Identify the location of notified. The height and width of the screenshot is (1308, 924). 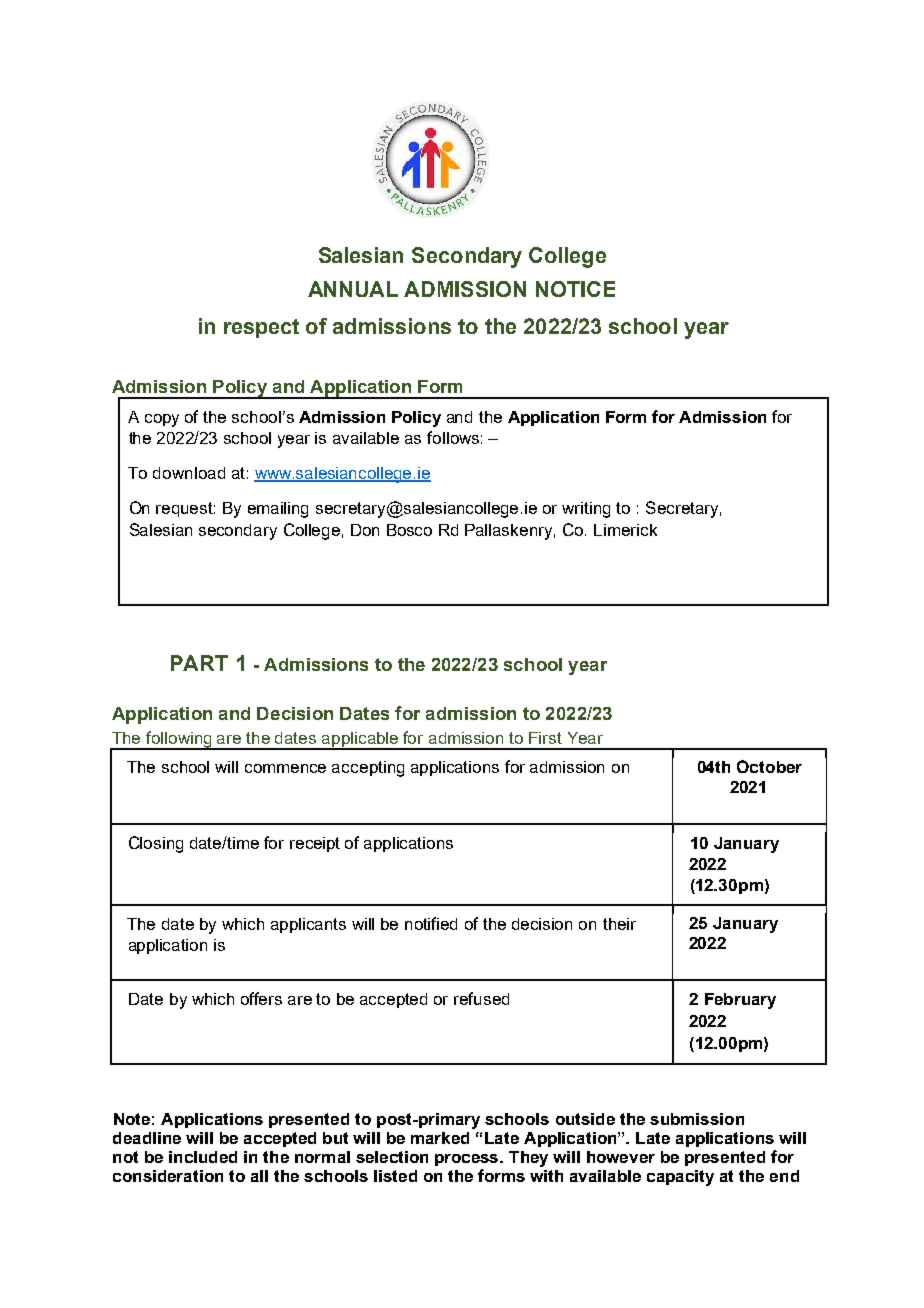
(431, 923).
